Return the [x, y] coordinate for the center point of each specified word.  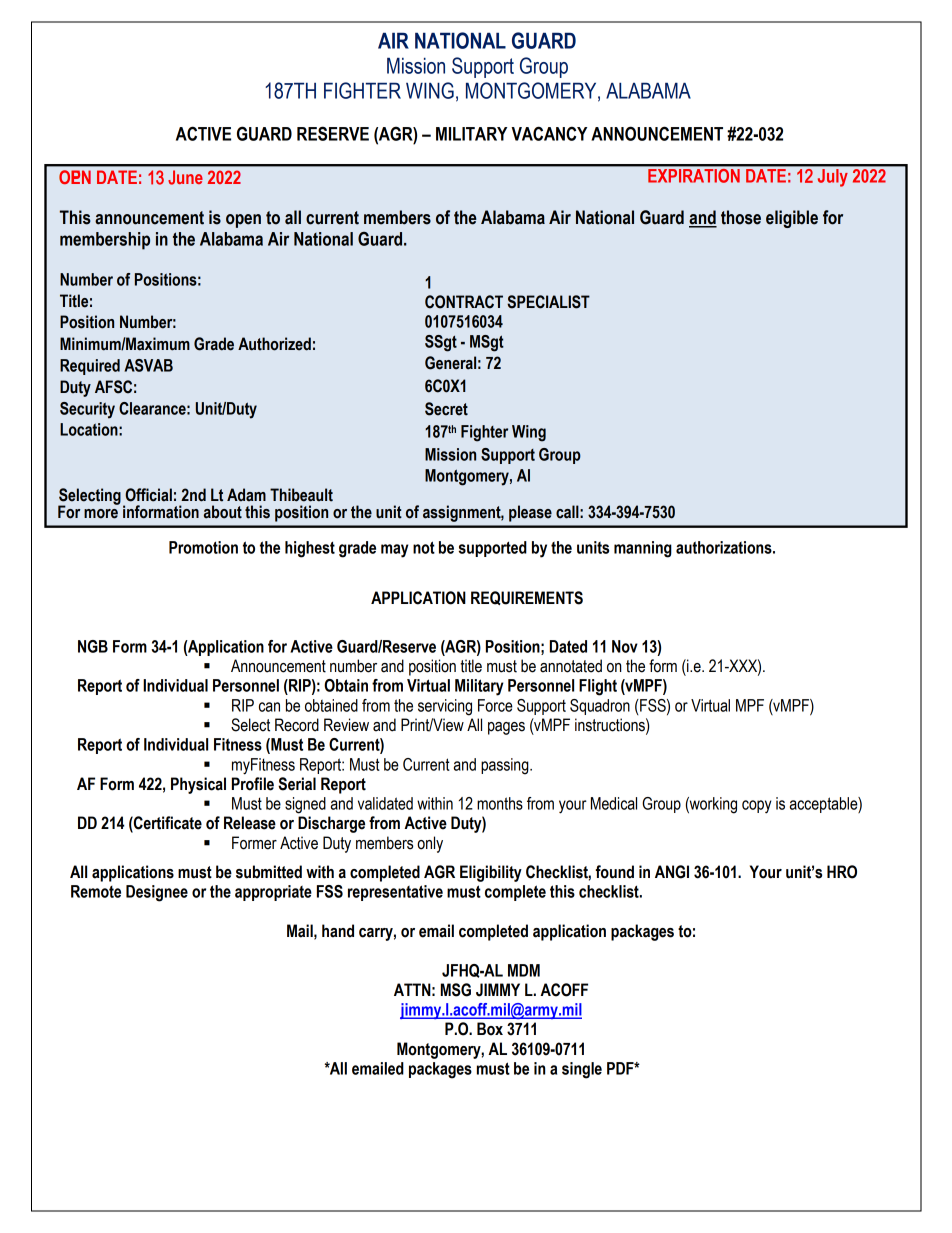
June [185, 177]
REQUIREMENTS [527, 598]
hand [338, 931]
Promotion [203, 547]
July [832, 177]
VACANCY [549, 133]
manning [643, 549]
